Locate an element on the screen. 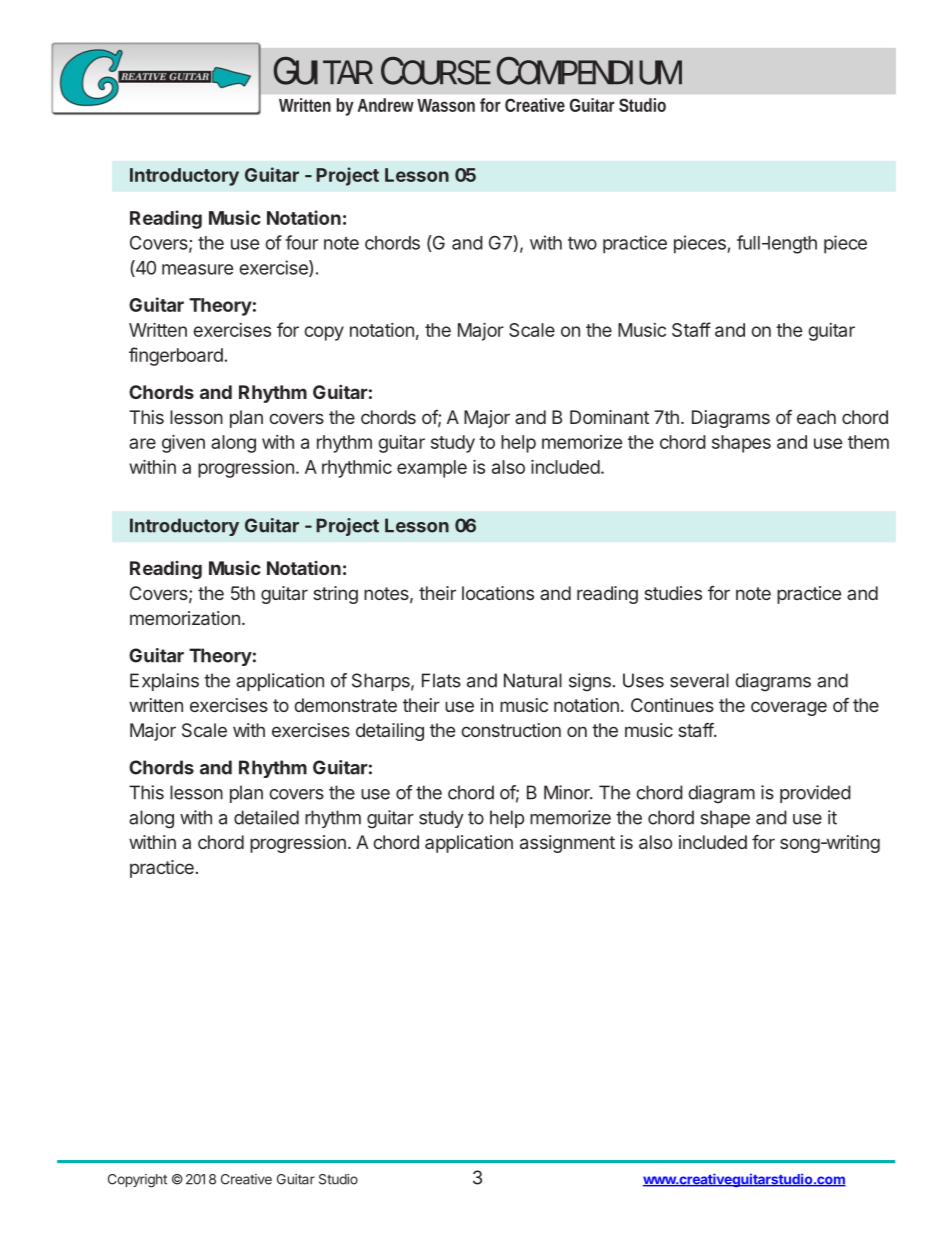 This screenshot has height=1233, width=952. detailed is located at coordinates (266, 817).
